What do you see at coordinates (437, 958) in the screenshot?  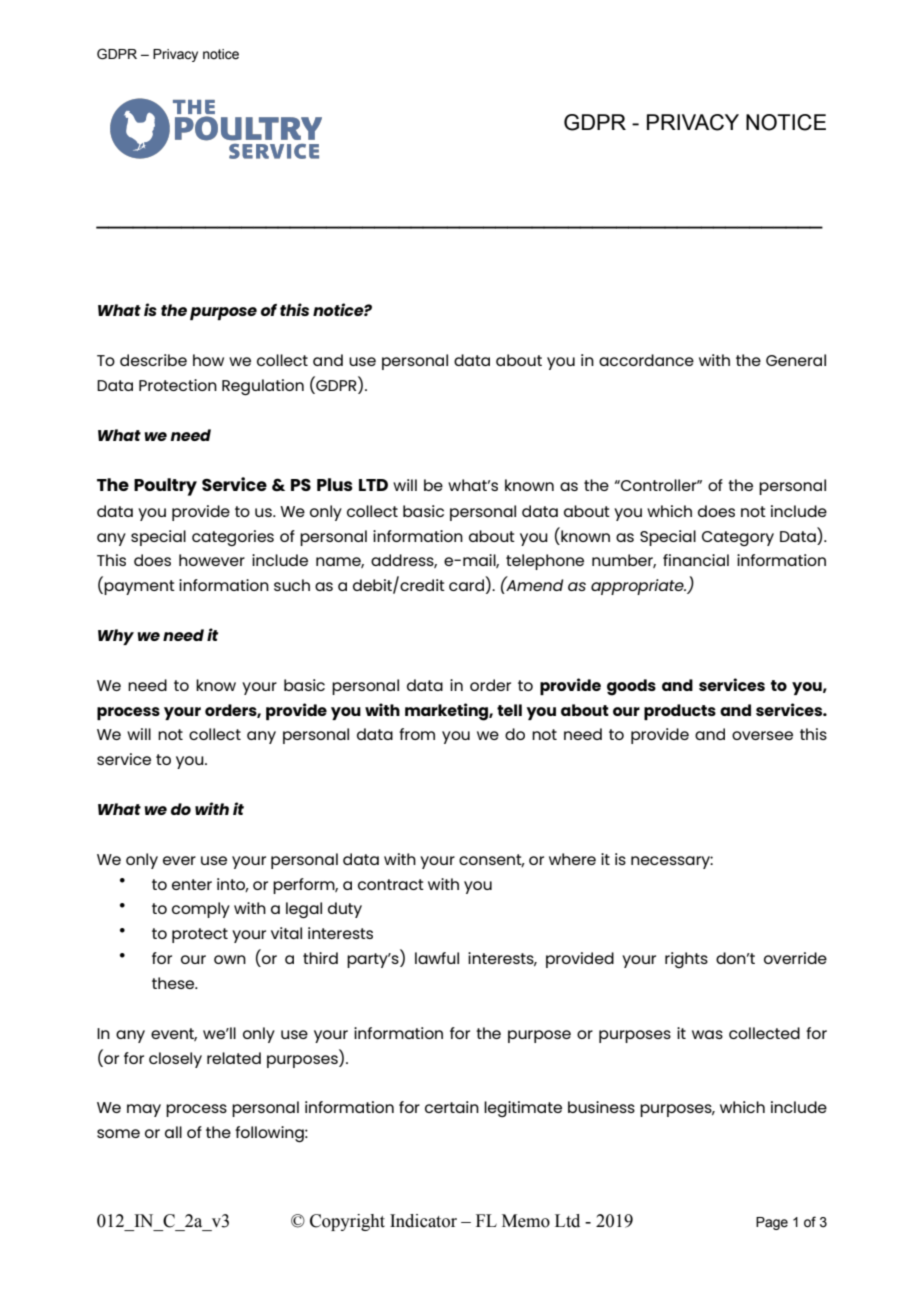 I see `lawful` at bounding box center [437, 958].
